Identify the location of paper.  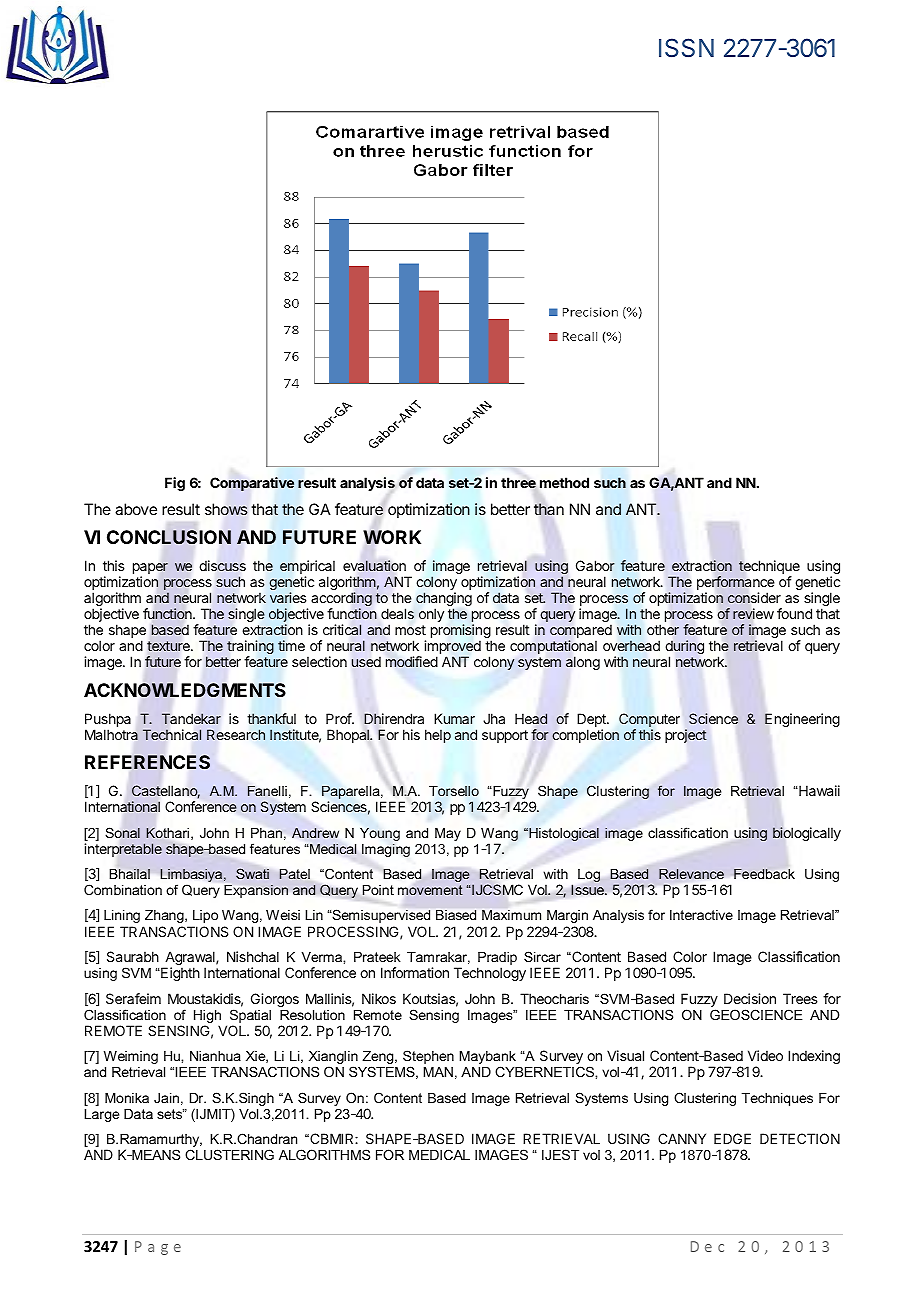
(150, 570).
